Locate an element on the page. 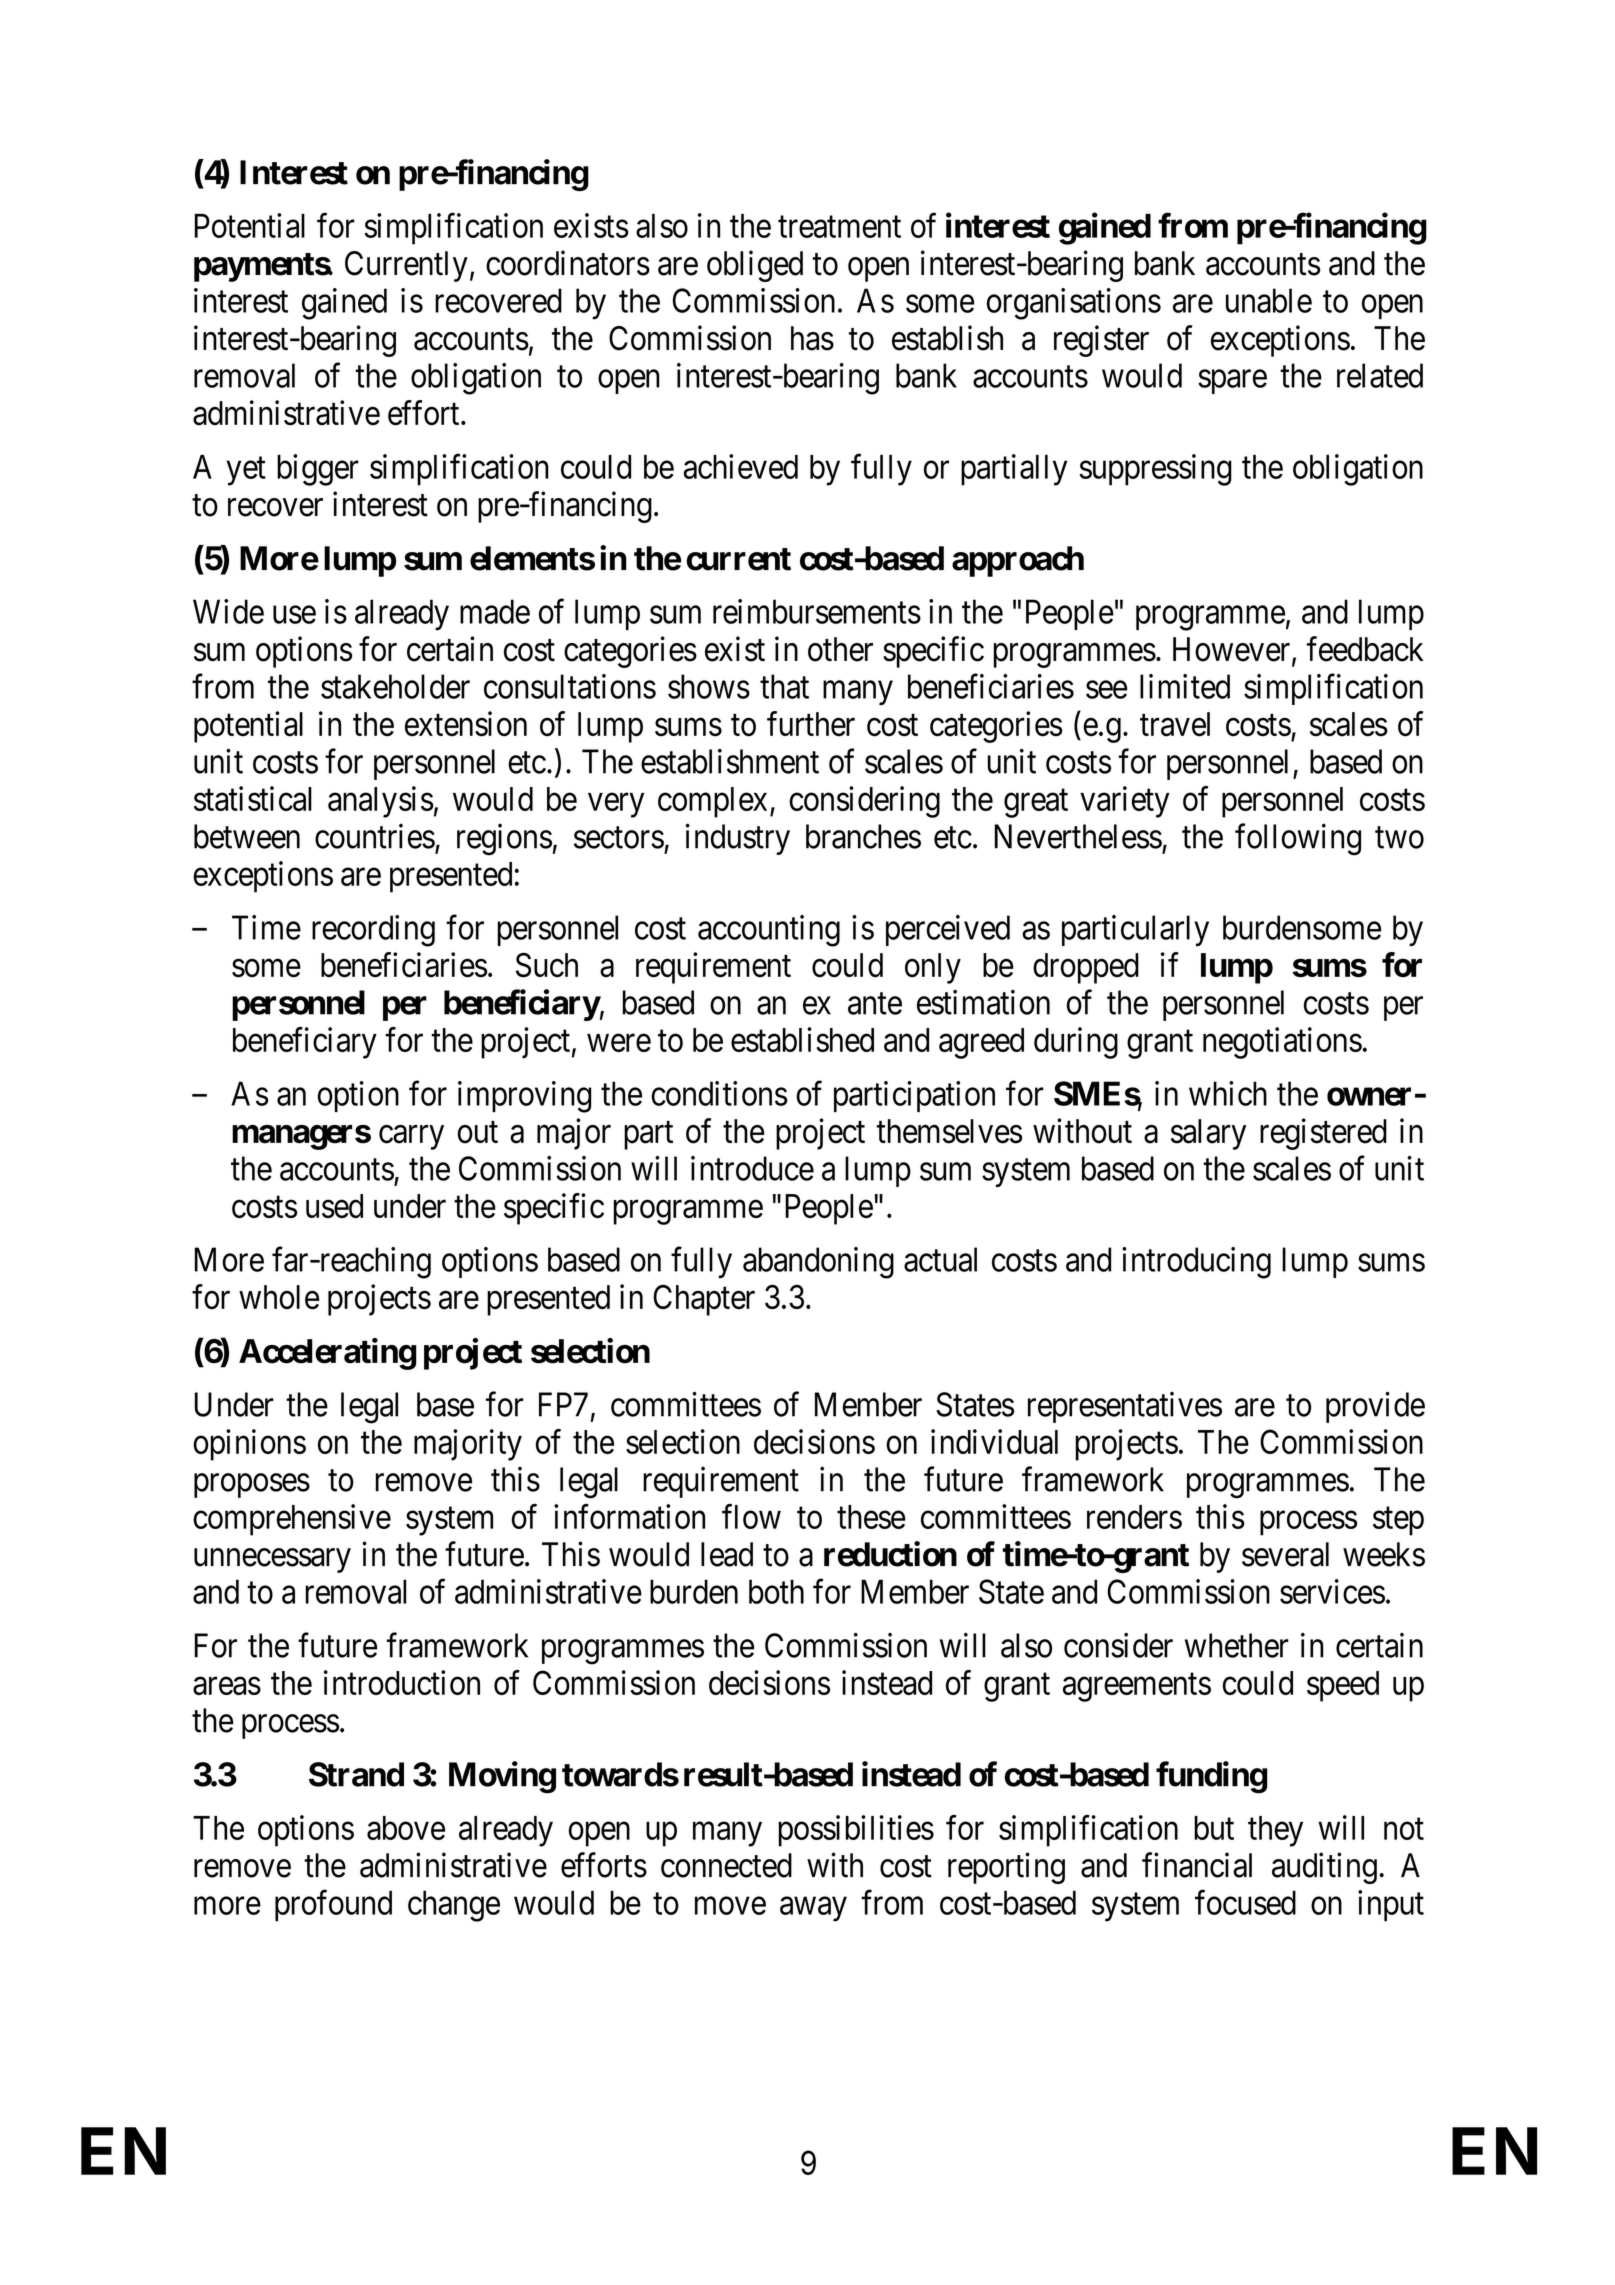  stakeholder is located at coordinates (395, 686).
